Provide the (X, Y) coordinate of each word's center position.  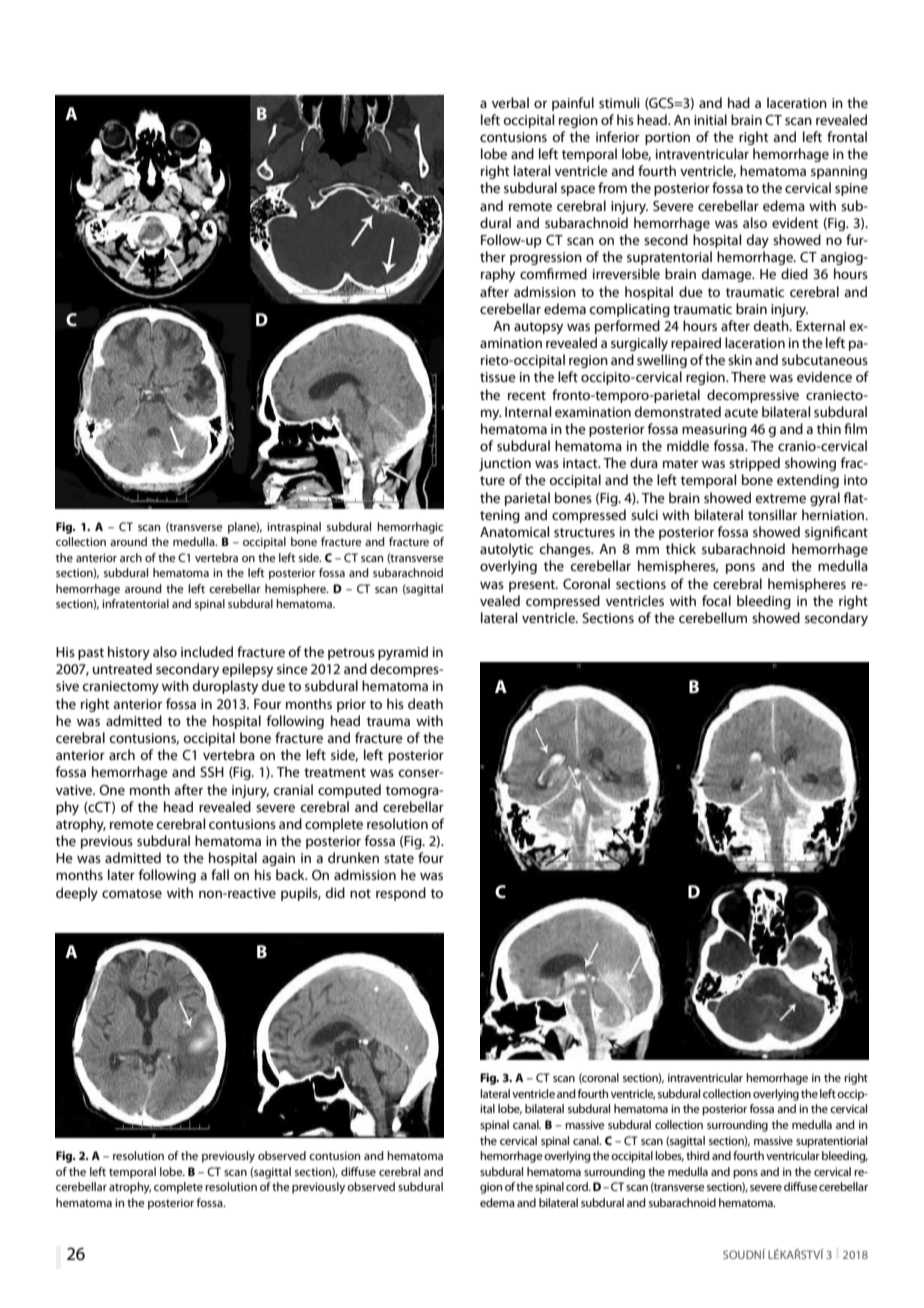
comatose (132, 893)
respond (401, 894)
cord (578, 1186)
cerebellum (713, 617)
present (533, 586)
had (739, 102)
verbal (510, 102)
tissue (498, 377)
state (399, 858)
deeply (77, 894)
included (207, 651)
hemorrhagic (410, 528)
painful (573, 104)
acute (741, 412)
